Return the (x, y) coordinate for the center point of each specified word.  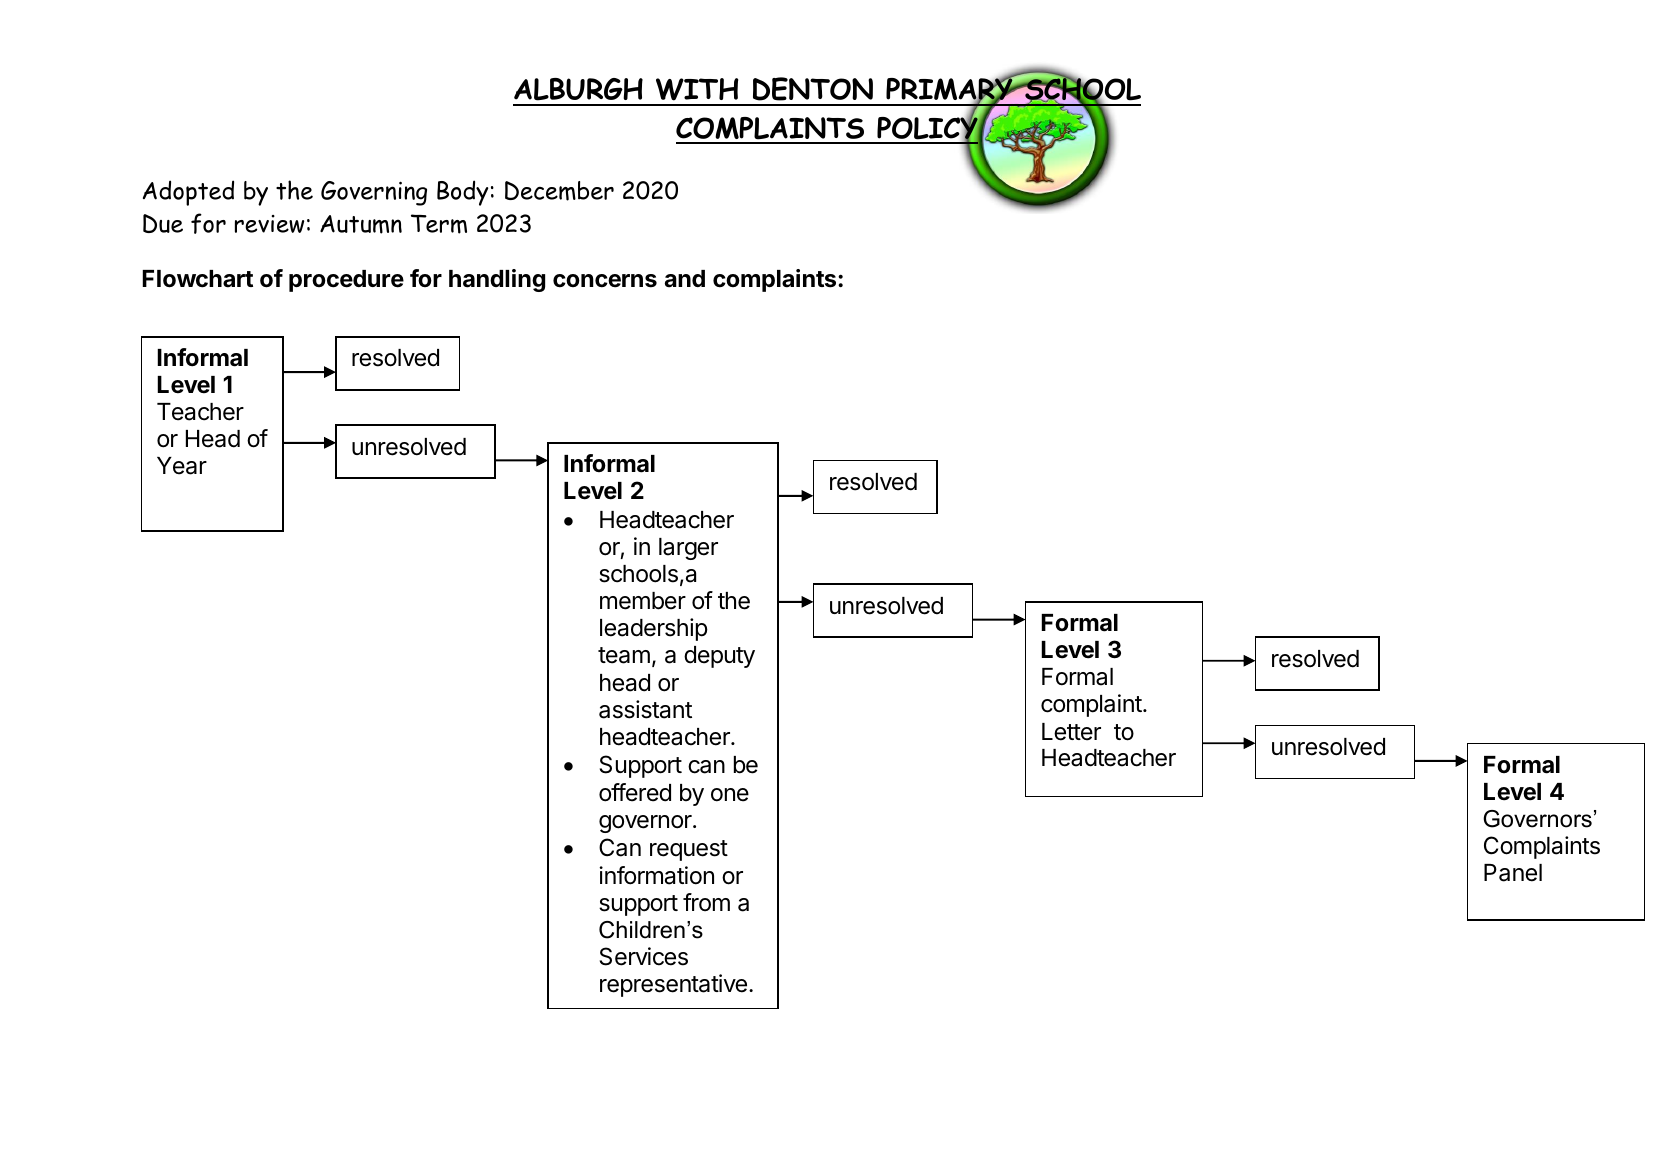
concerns (605, 281)
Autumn (361, 224)
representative (673, 985)
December (559, 191)
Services (644, 956)
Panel (1513, 873)
